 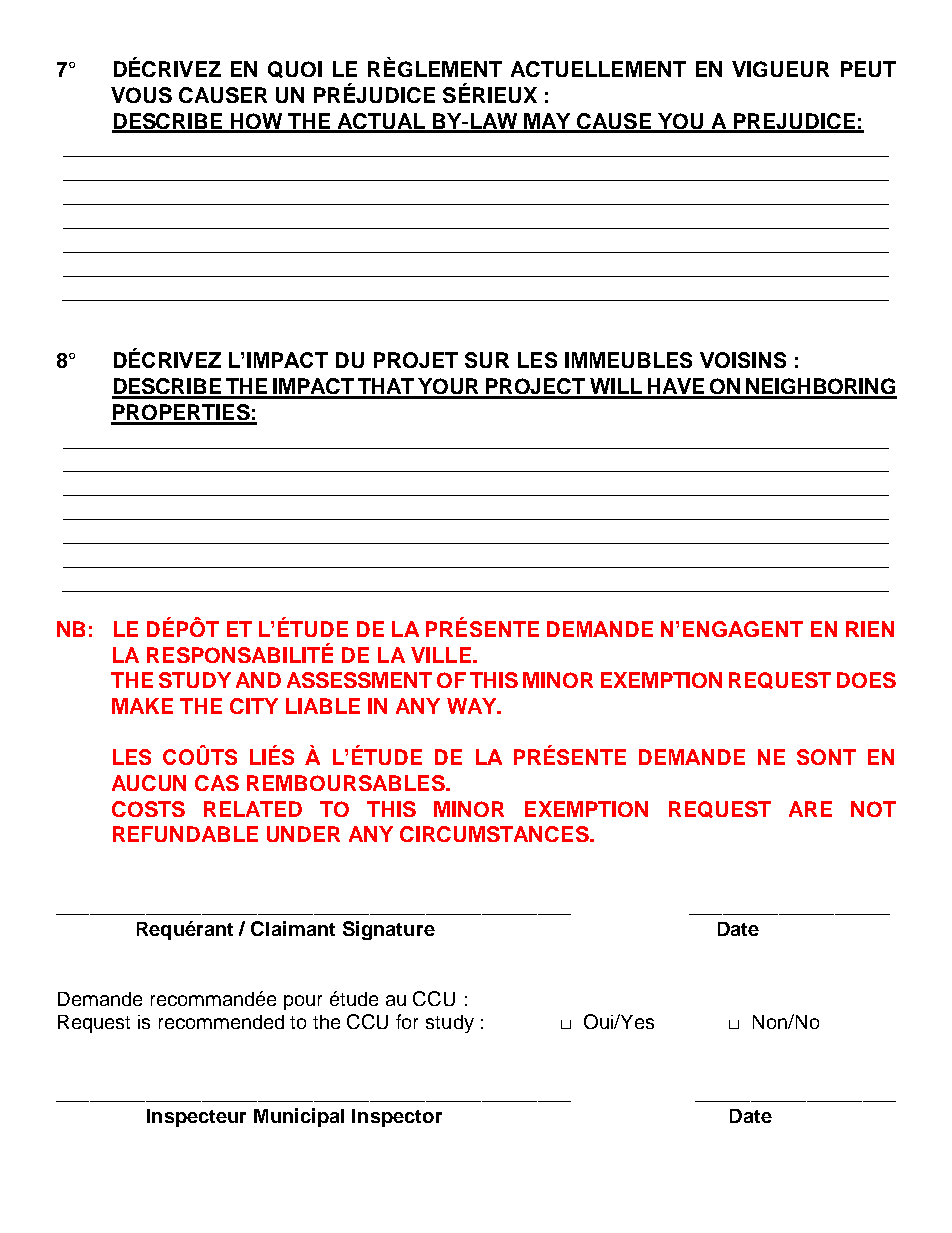 What do you see at coordinates (868, 69) in the page?
I see `PEUT` at bounding box center [868, 69].
